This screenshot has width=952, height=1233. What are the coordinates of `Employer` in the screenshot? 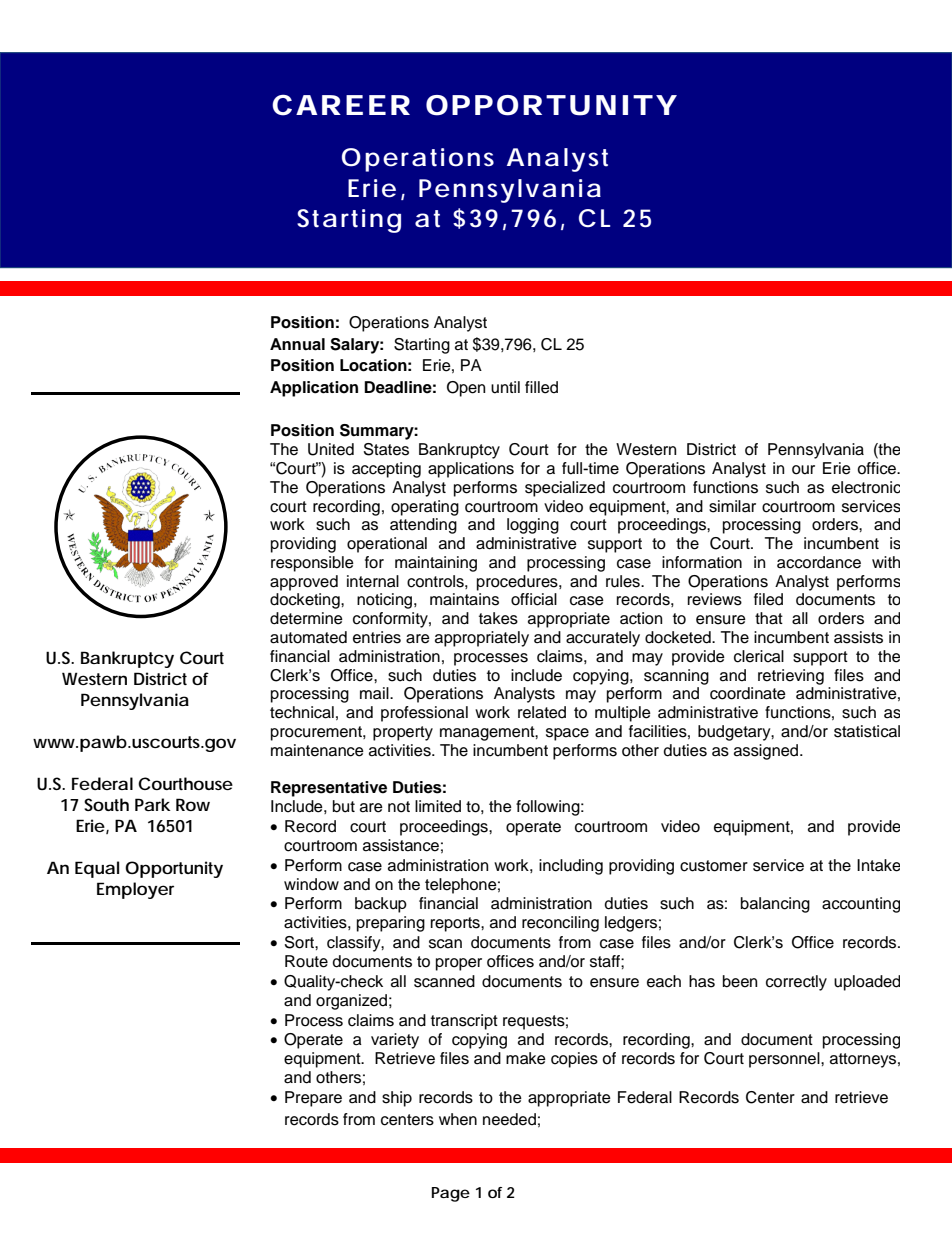 It's located at (135, 890).
